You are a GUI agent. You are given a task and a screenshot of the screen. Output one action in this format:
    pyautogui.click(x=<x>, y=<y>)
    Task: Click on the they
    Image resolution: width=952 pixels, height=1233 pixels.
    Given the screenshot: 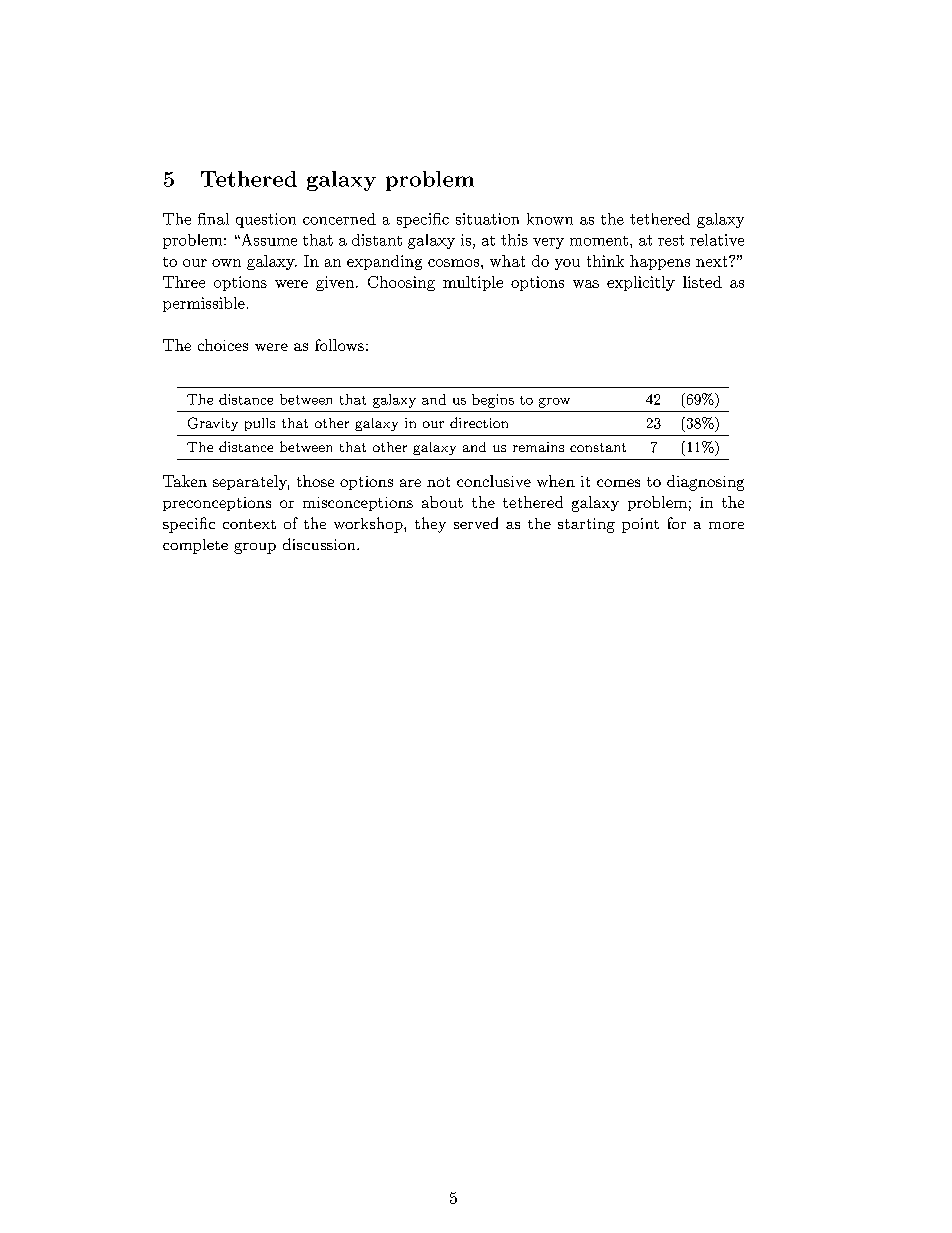 What is the action you would take?
    pyautogui.click(x=430, y=525)
